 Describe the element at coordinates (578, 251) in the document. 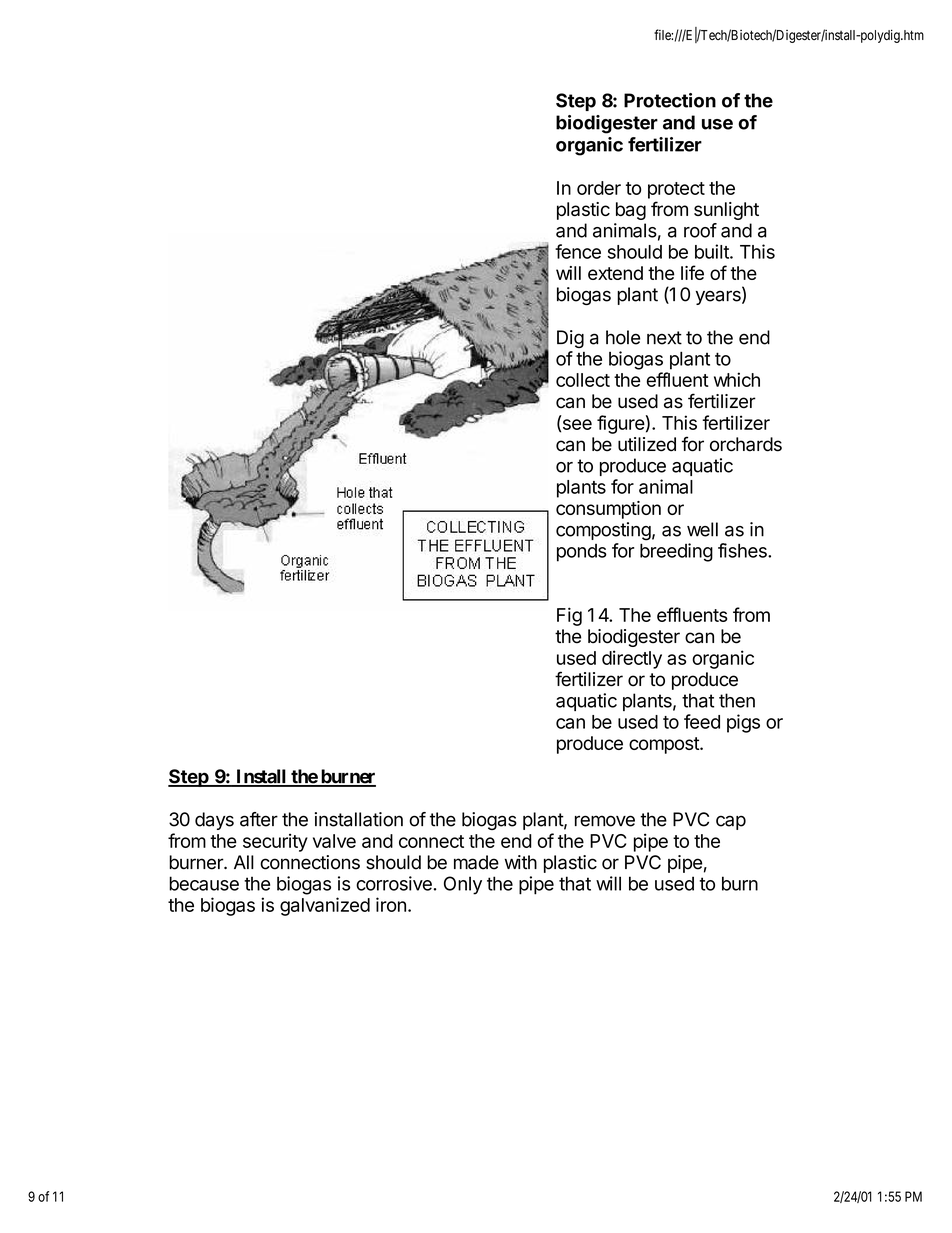

I see `fence` at that location.
